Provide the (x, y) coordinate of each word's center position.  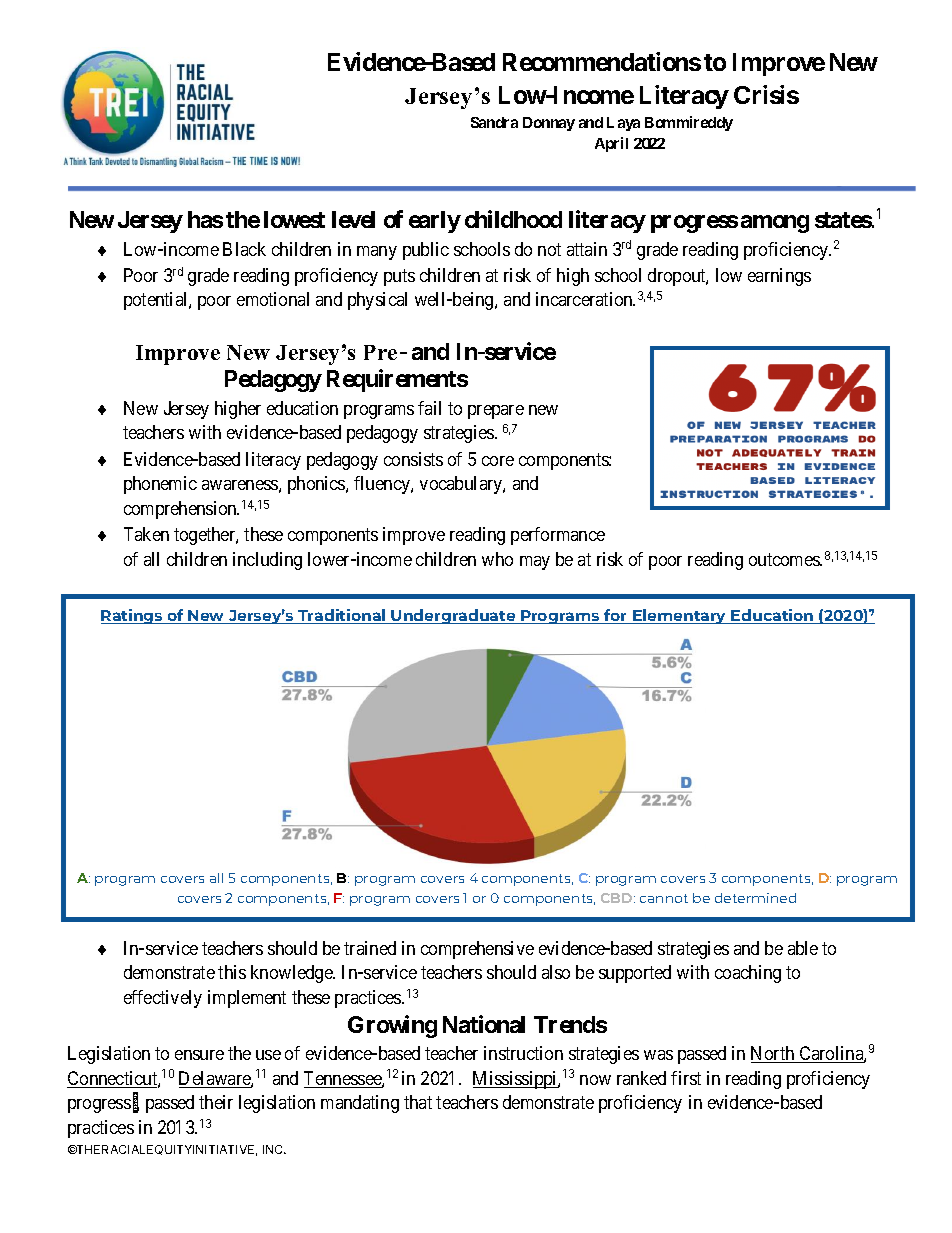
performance (558, 536)
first (686, 1078)
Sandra (494, 122)
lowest (294, 219)
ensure (199, 1055)
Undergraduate (453, 616)
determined (755, 898)
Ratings (133, 616)
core (498, 461)
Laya (623, 124)
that (418, 1102)
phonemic (160, 485)
